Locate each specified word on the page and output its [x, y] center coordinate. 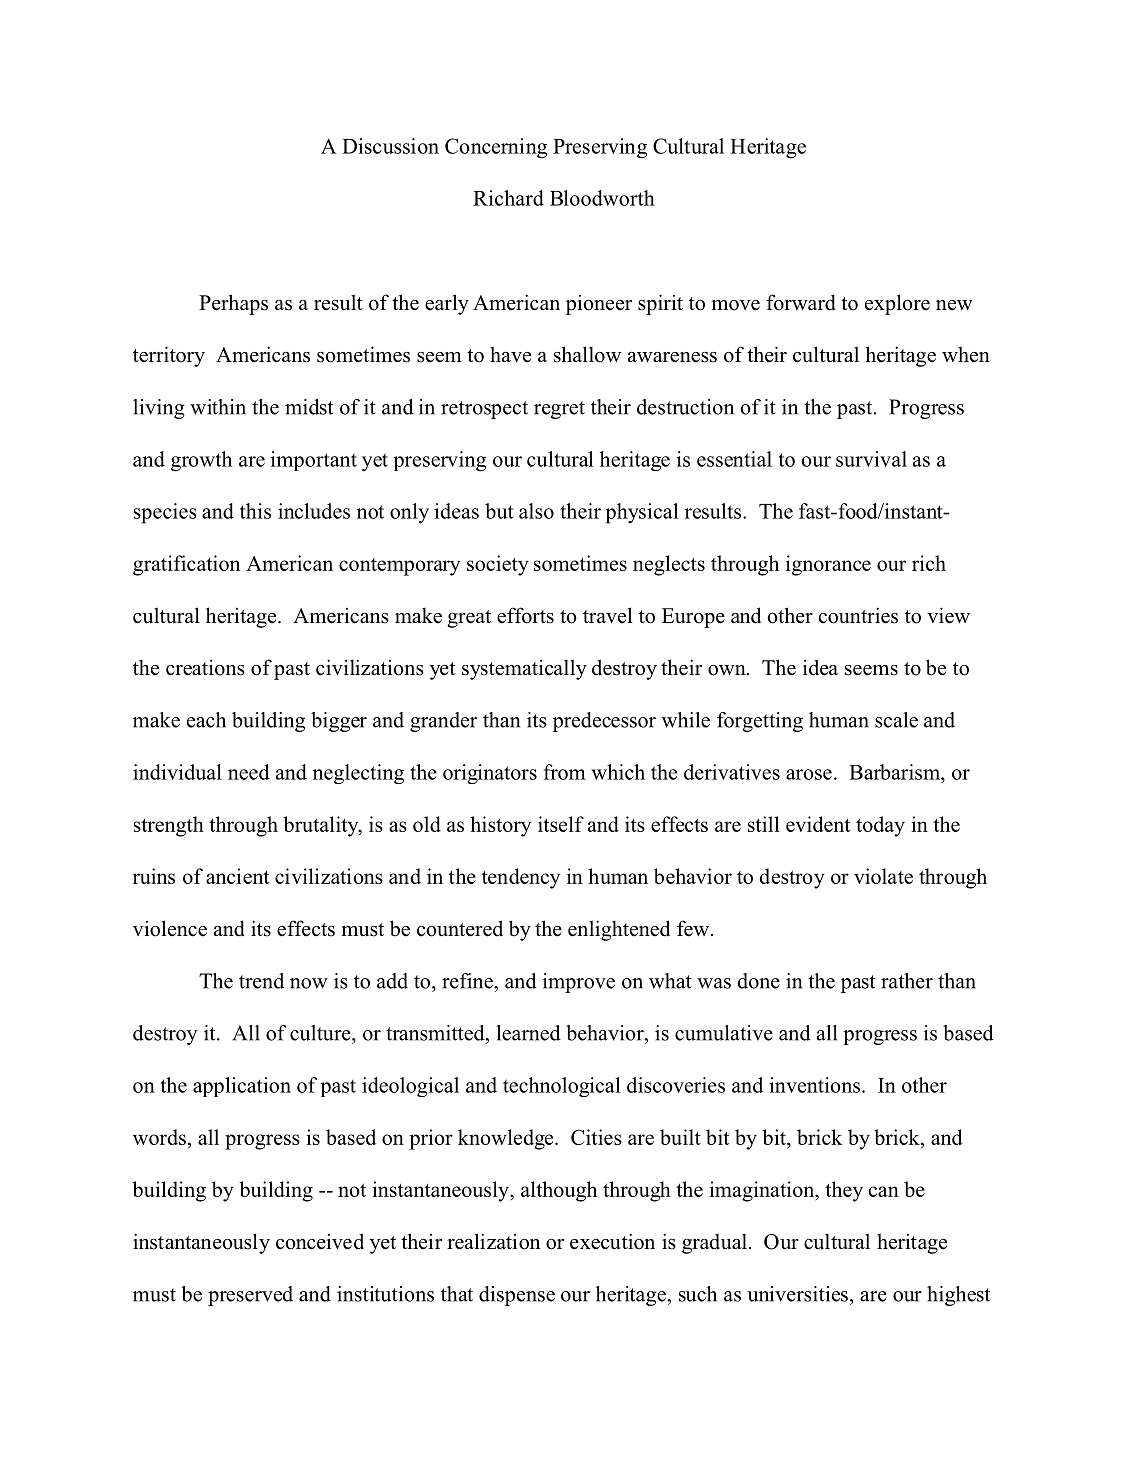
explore [897, 304]
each [206, 720]
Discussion [390, 146]
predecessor [604, 722]
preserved [250, 1296]
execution [612, 1241]
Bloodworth [602, 198]
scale [896, 720]
